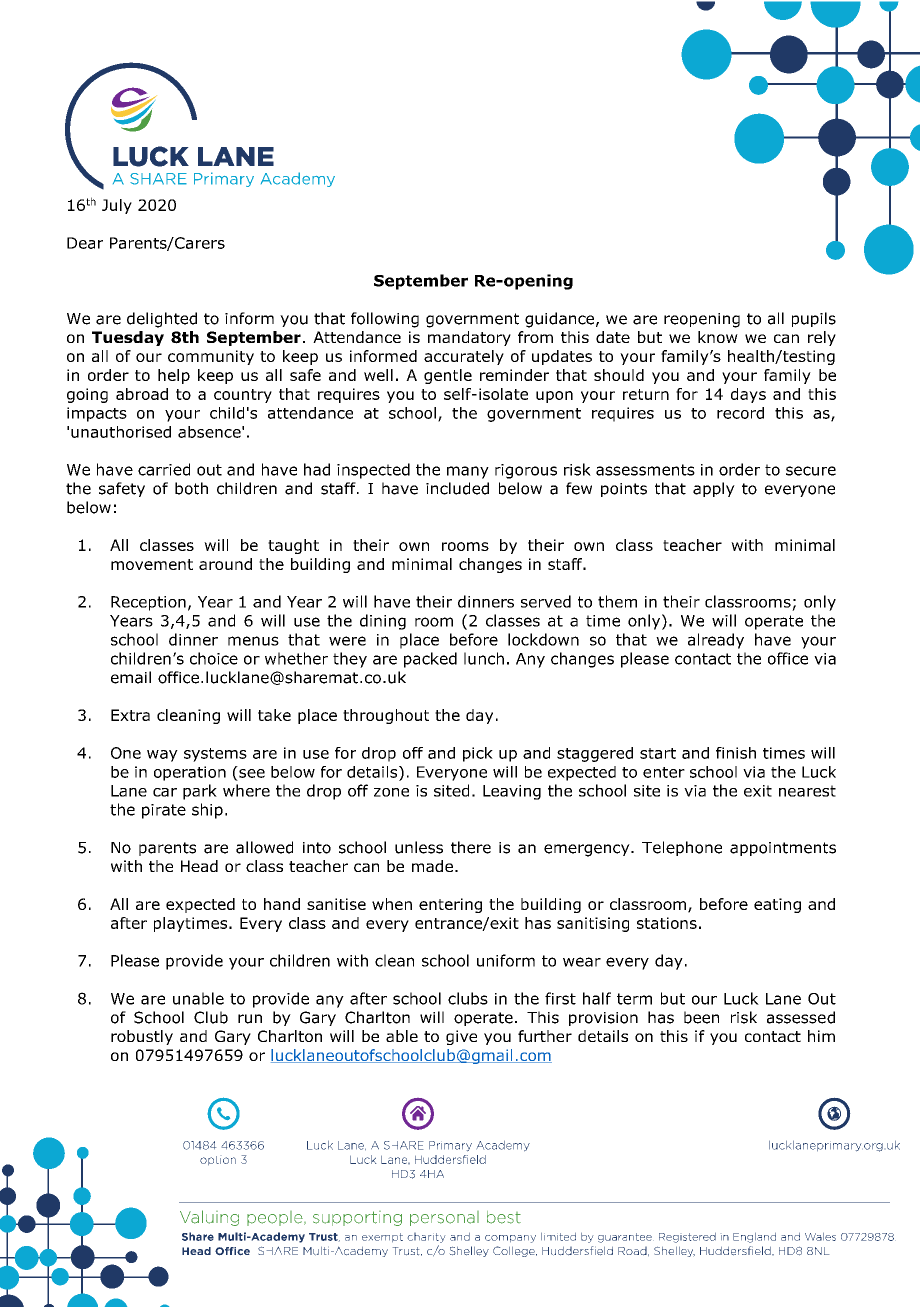  I want to click on dining, so click(383, 622).
